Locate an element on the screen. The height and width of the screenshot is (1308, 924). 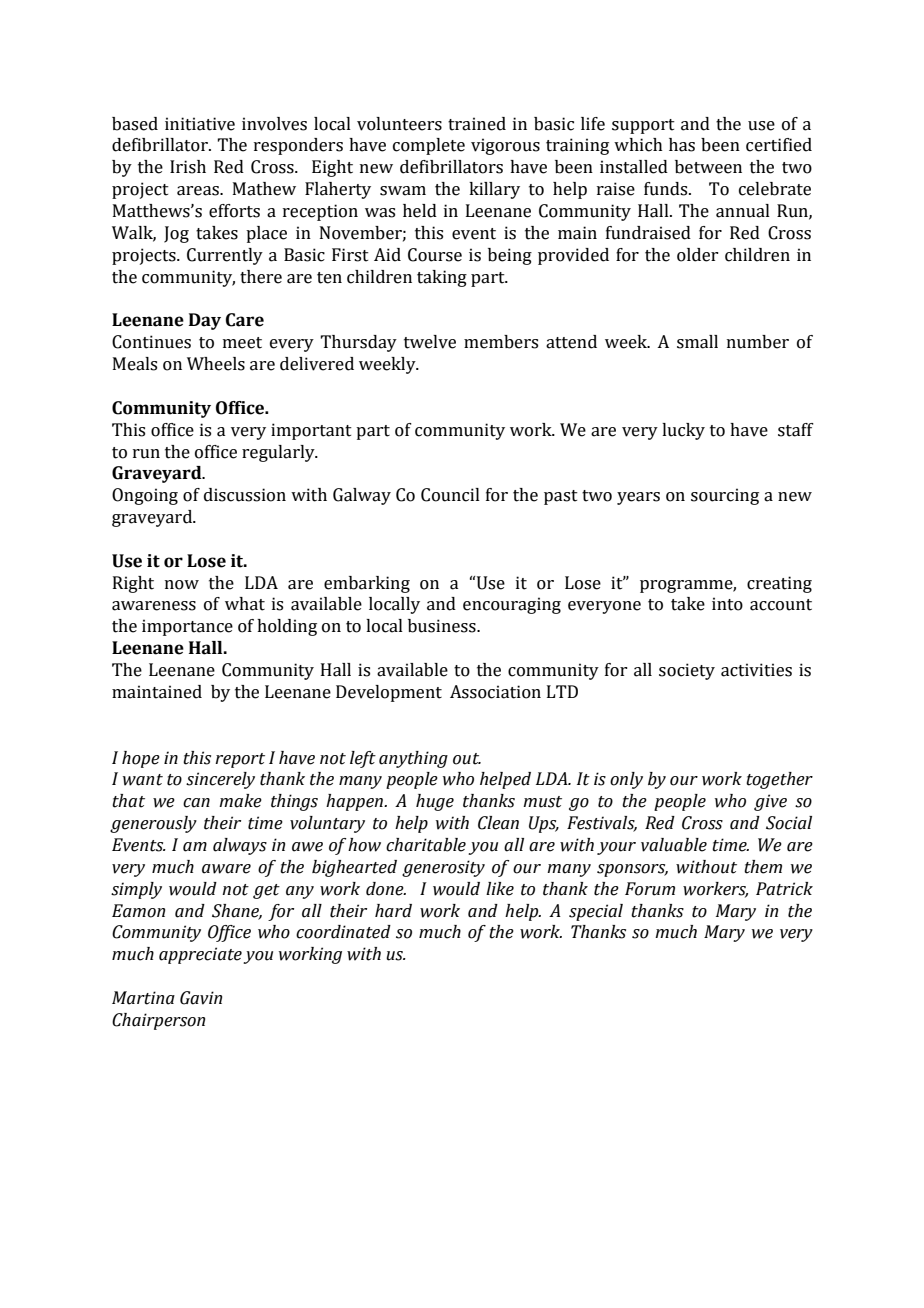
Forum is located at coordinates (650, 889).
